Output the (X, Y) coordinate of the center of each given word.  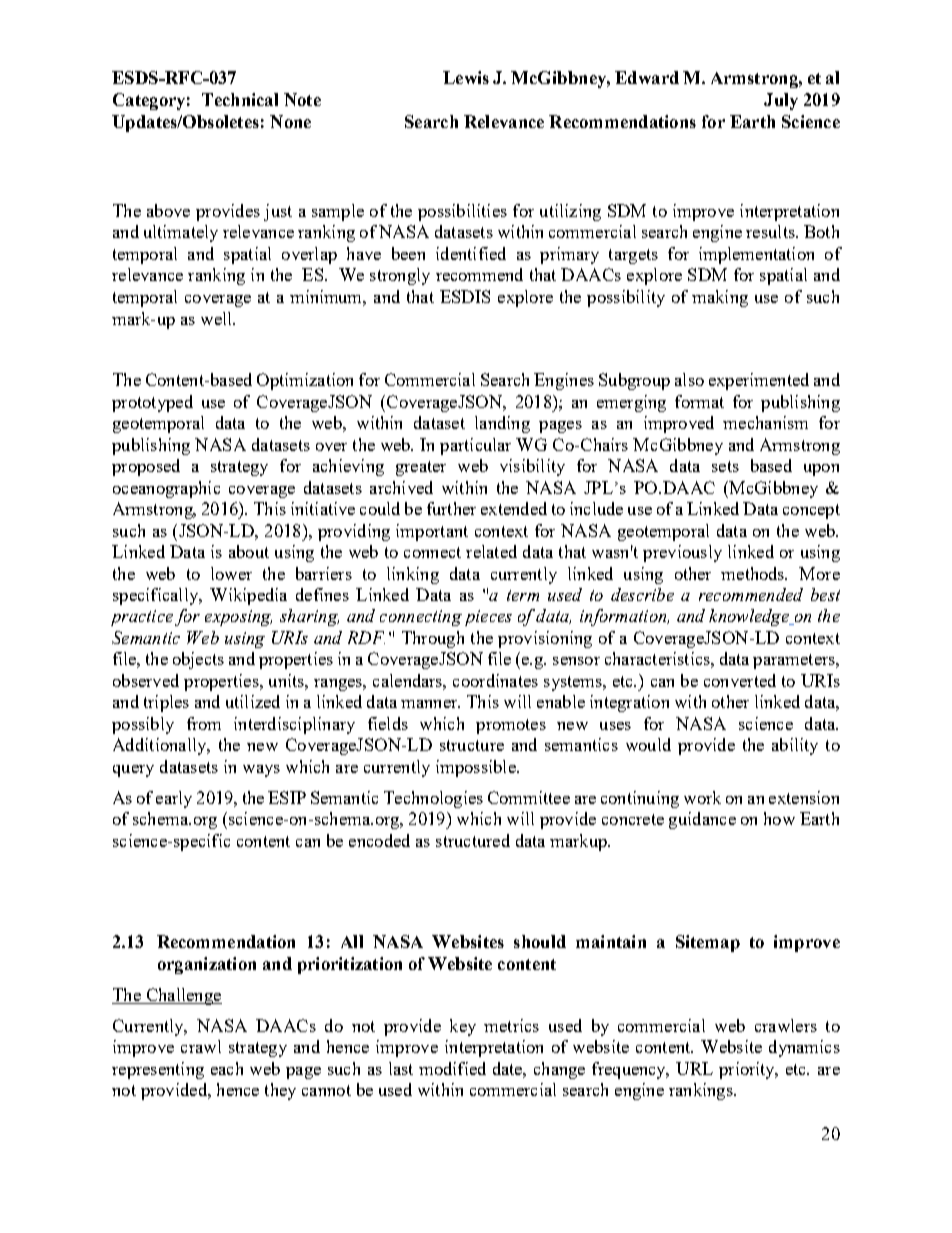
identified (471, 253)
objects (198, 660)
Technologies (433, 799)
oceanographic (166, 489)
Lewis (466, 77)
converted (740, 680)
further (451, 508)
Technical (240, 99)
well (217, 318)
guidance (702, 820)
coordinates (495, 680)
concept (811, 511)
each (227, 1068)
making (720, 298)
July (781, 101)
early (174, 799)
